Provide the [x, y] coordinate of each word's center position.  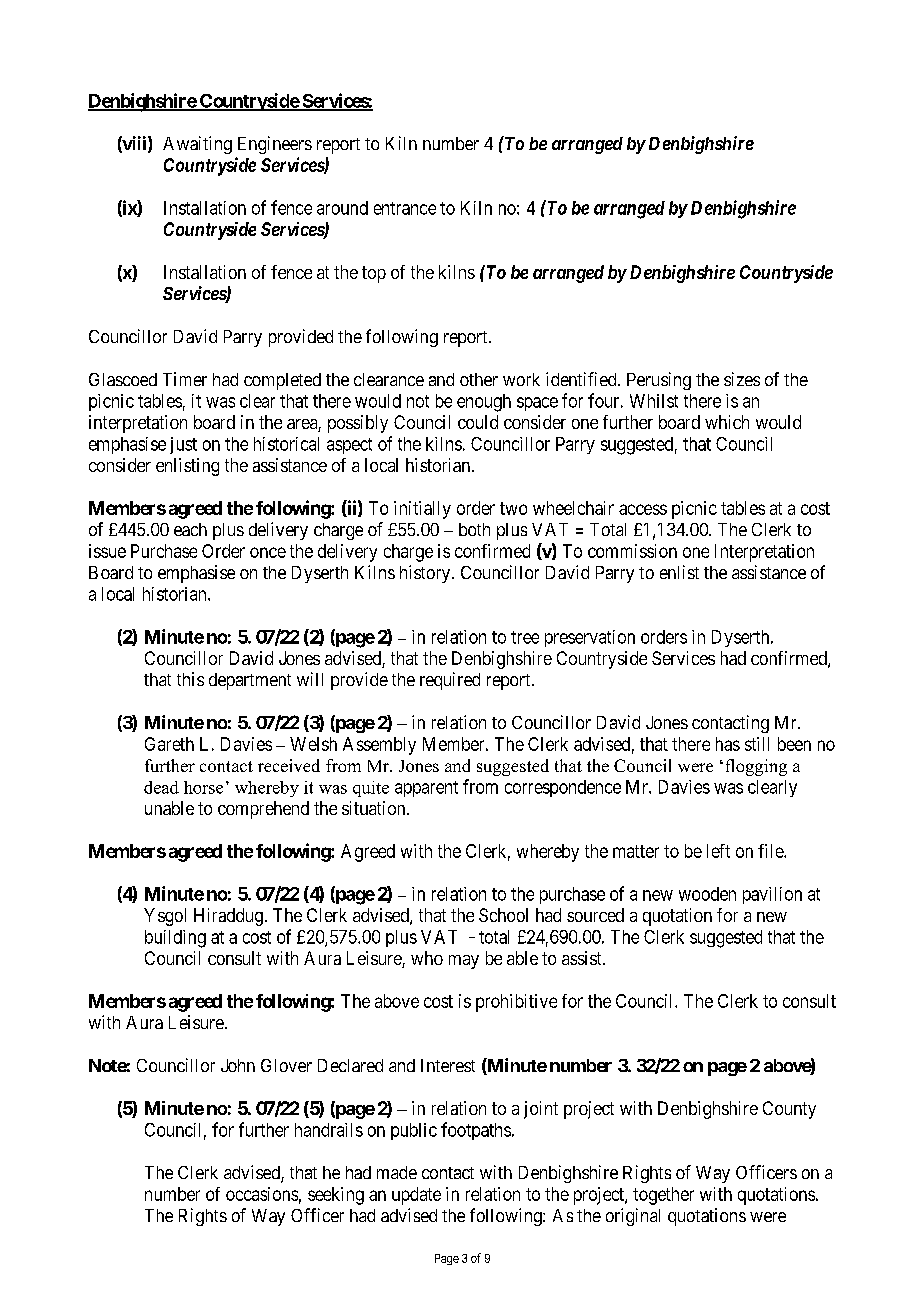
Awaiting [197, 145]
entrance [405, 208]
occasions [262, 1194]
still [757, 744]
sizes [742, 379]
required [450, 681]
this [190, 679]
